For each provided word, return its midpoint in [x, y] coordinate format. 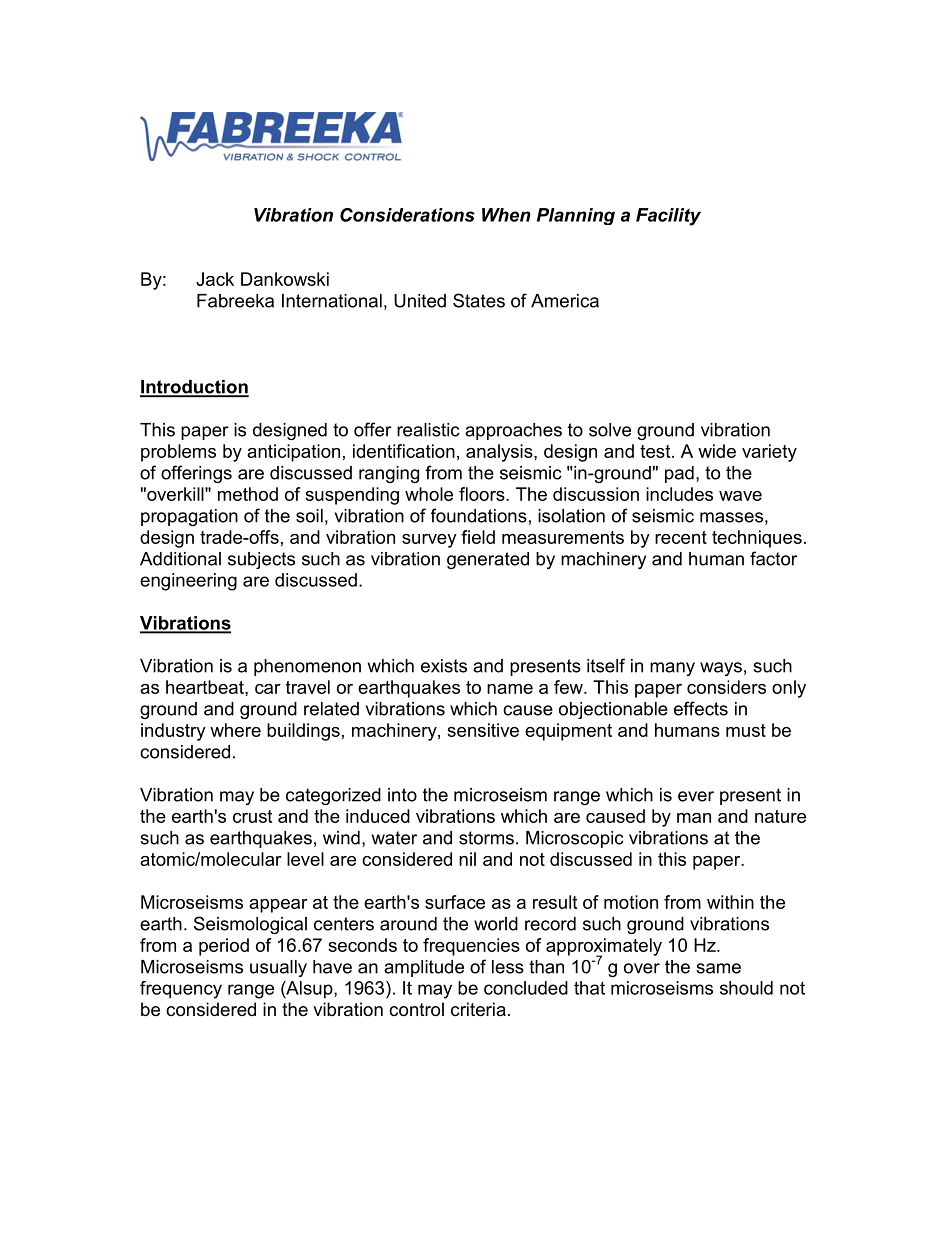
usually [278, 968]
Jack [215, 279]
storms [486, 838]
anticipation [293, 453]
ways [721, 669]
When [506, 215]
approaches [513, 431]
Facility [668, 217]
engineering [188, 582]
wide [717, 451]
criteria [478, 1009]
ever [696, 796]
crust [252, 816]
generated [488, 560]
